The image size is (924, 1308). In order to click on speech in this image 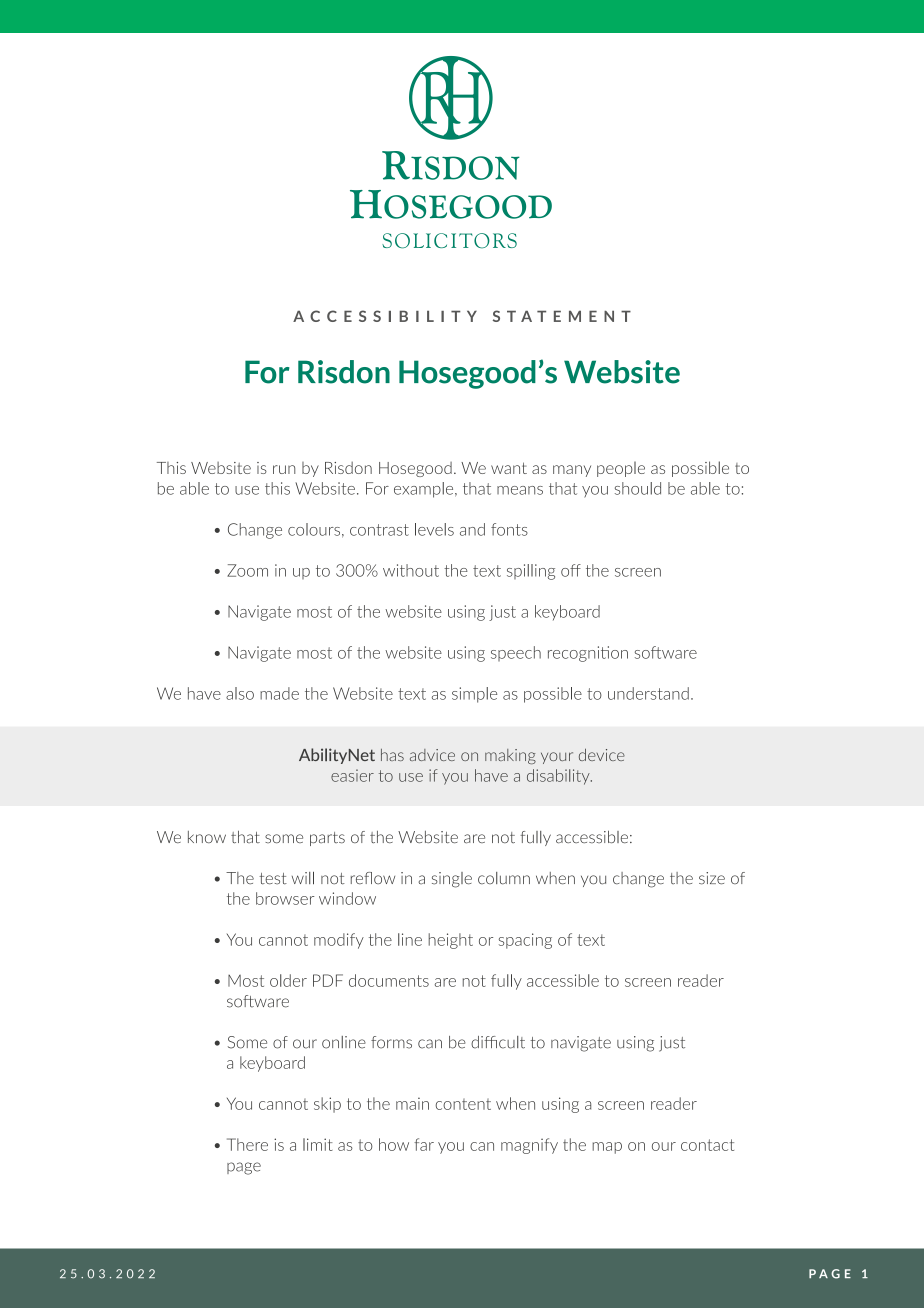, I will do `click(516, 653)`.
